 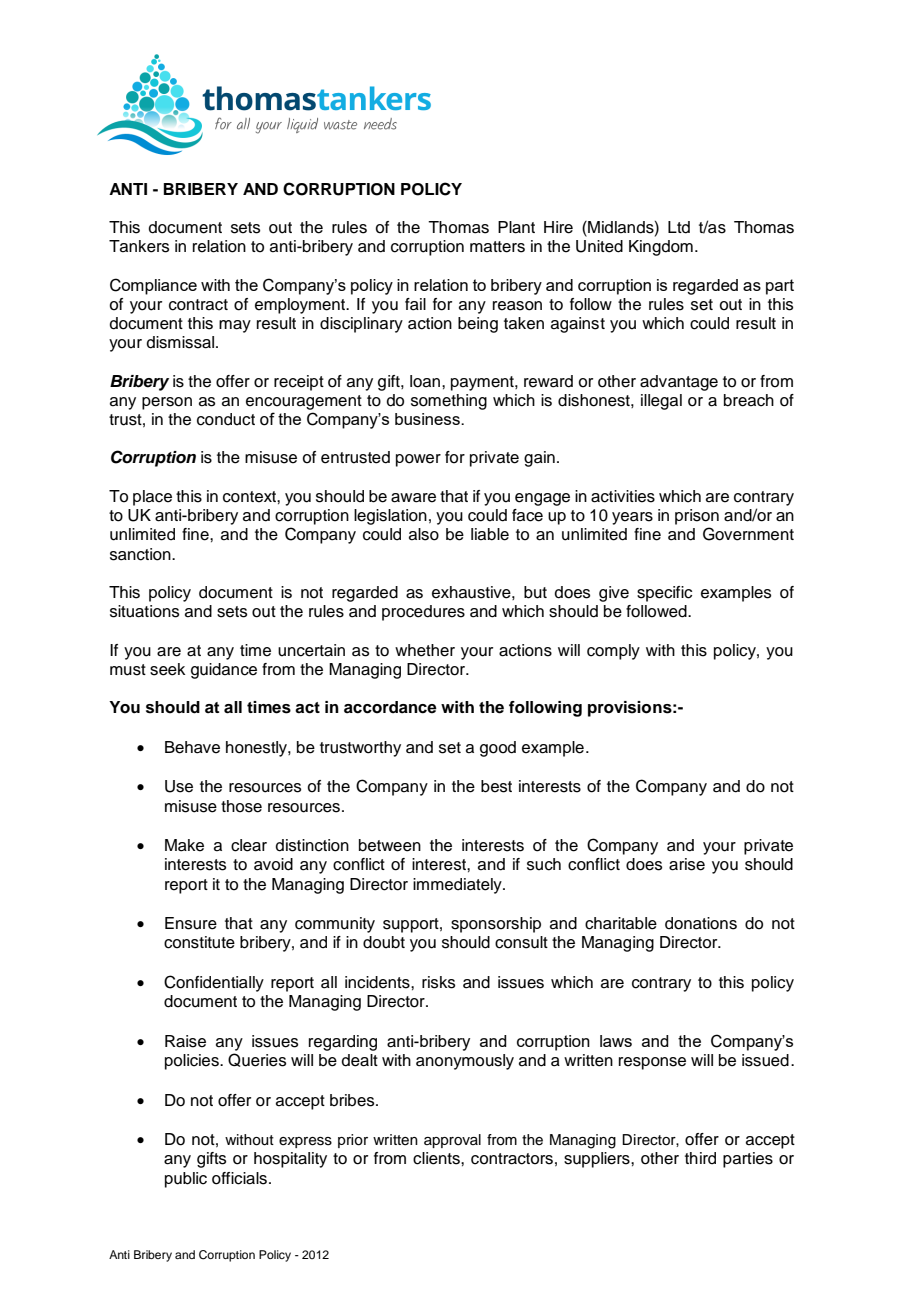 What do you see at coordinates (153, 286) in the screenshot?
I see `Compliance` at bounding box center [153, 286].
